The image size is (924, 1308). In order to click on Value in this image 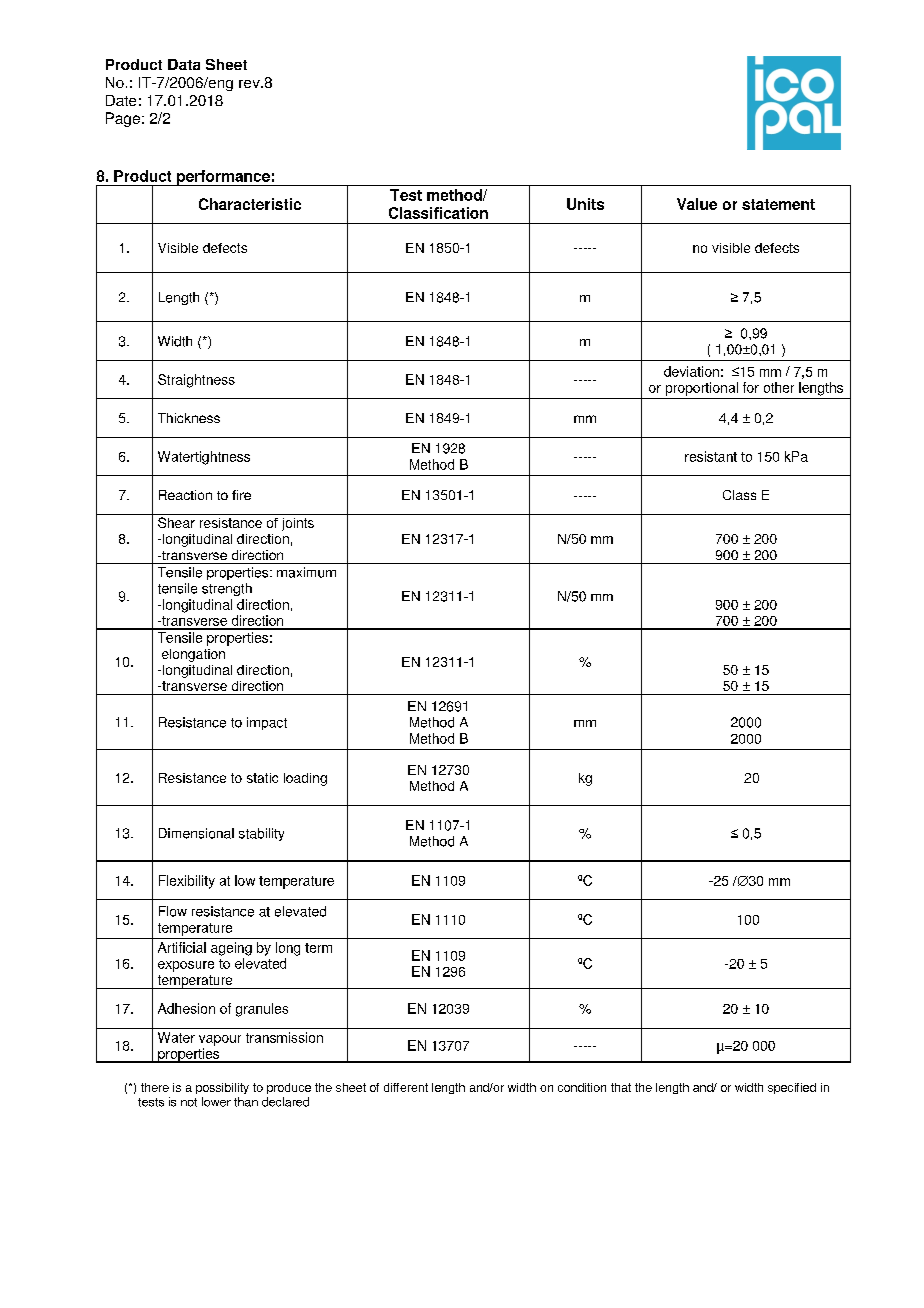, I will do `click(697, 204)`.
